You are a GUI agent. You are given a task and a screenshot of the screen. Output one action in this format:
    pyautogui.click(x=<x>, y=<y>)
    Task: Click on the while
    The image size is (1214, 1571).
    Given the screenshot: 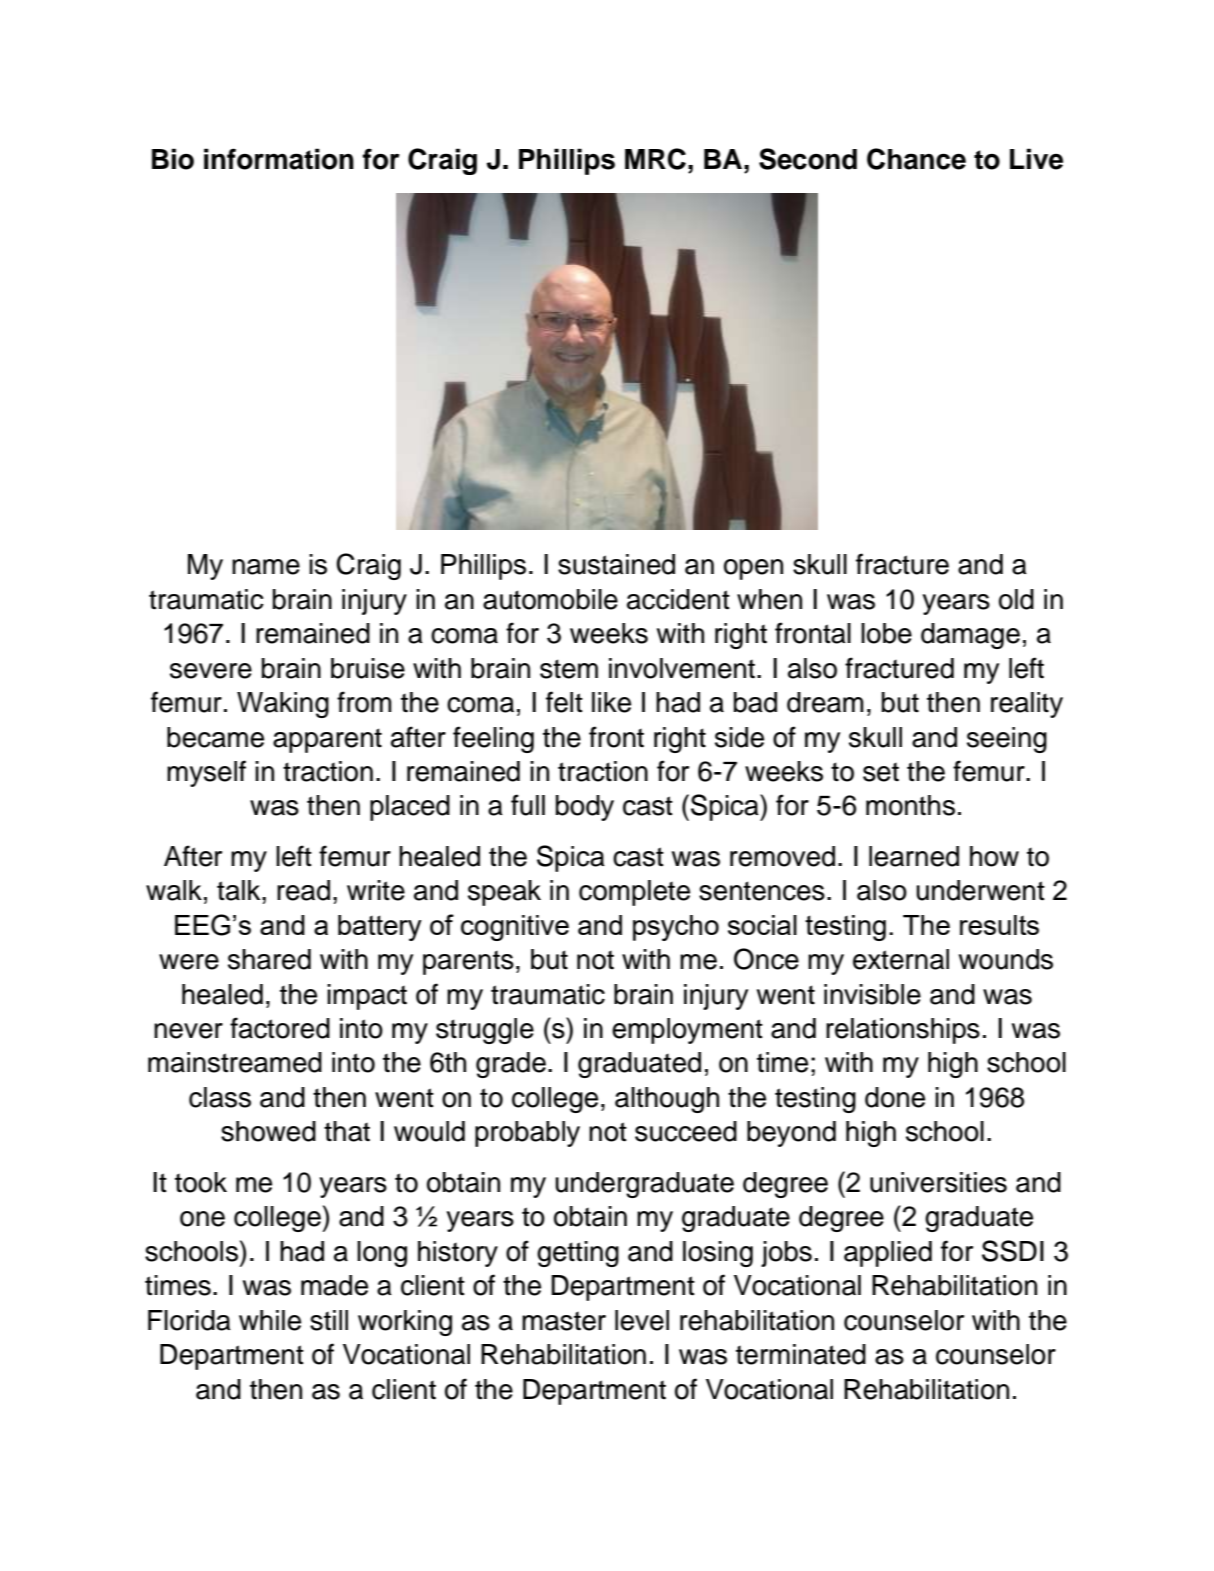 What is the action you would take?
    pyautogui.click(x=270, y=1320)
